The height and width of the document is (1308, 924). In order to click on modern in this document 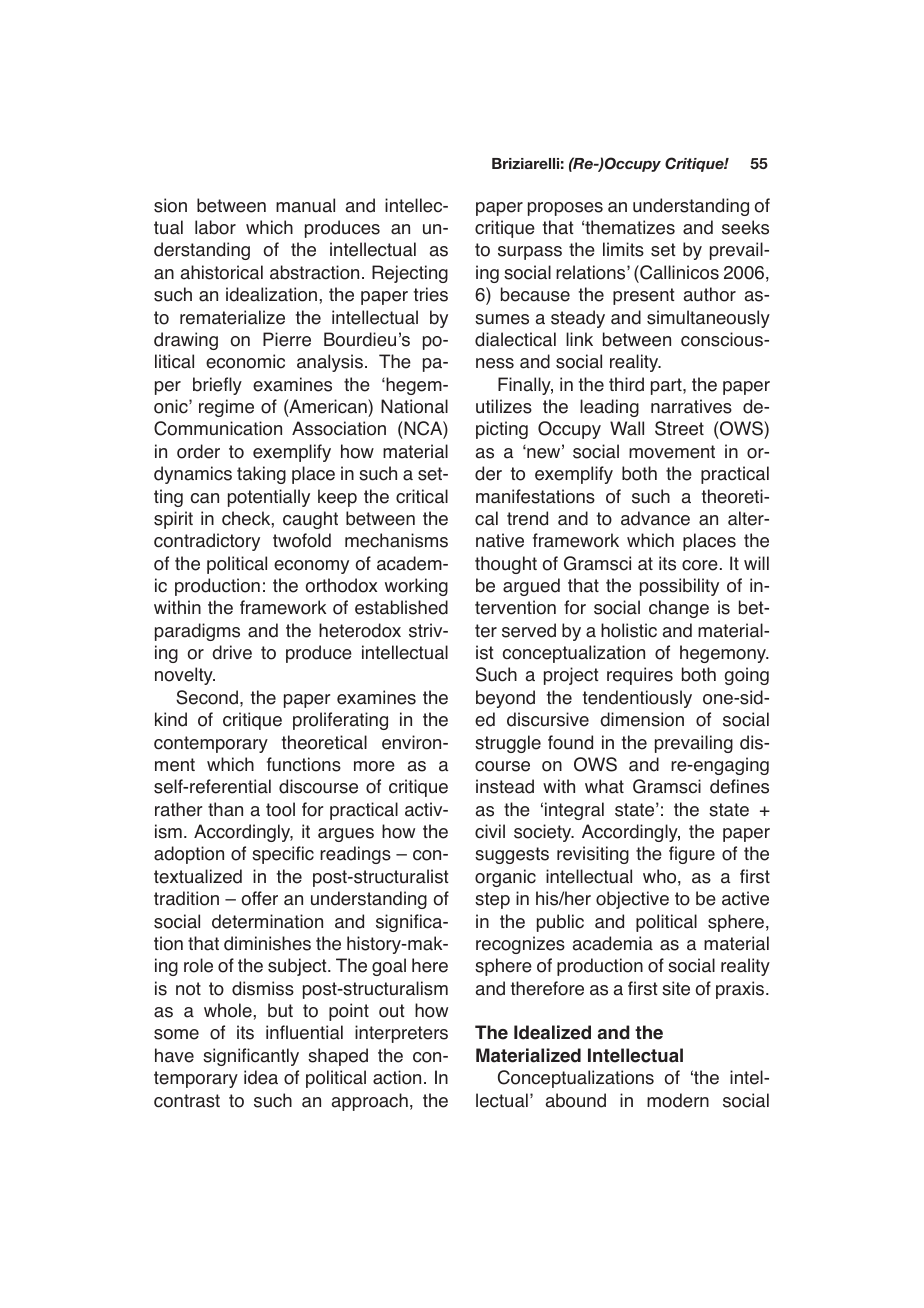, I will do `click(678, 1100)`.
